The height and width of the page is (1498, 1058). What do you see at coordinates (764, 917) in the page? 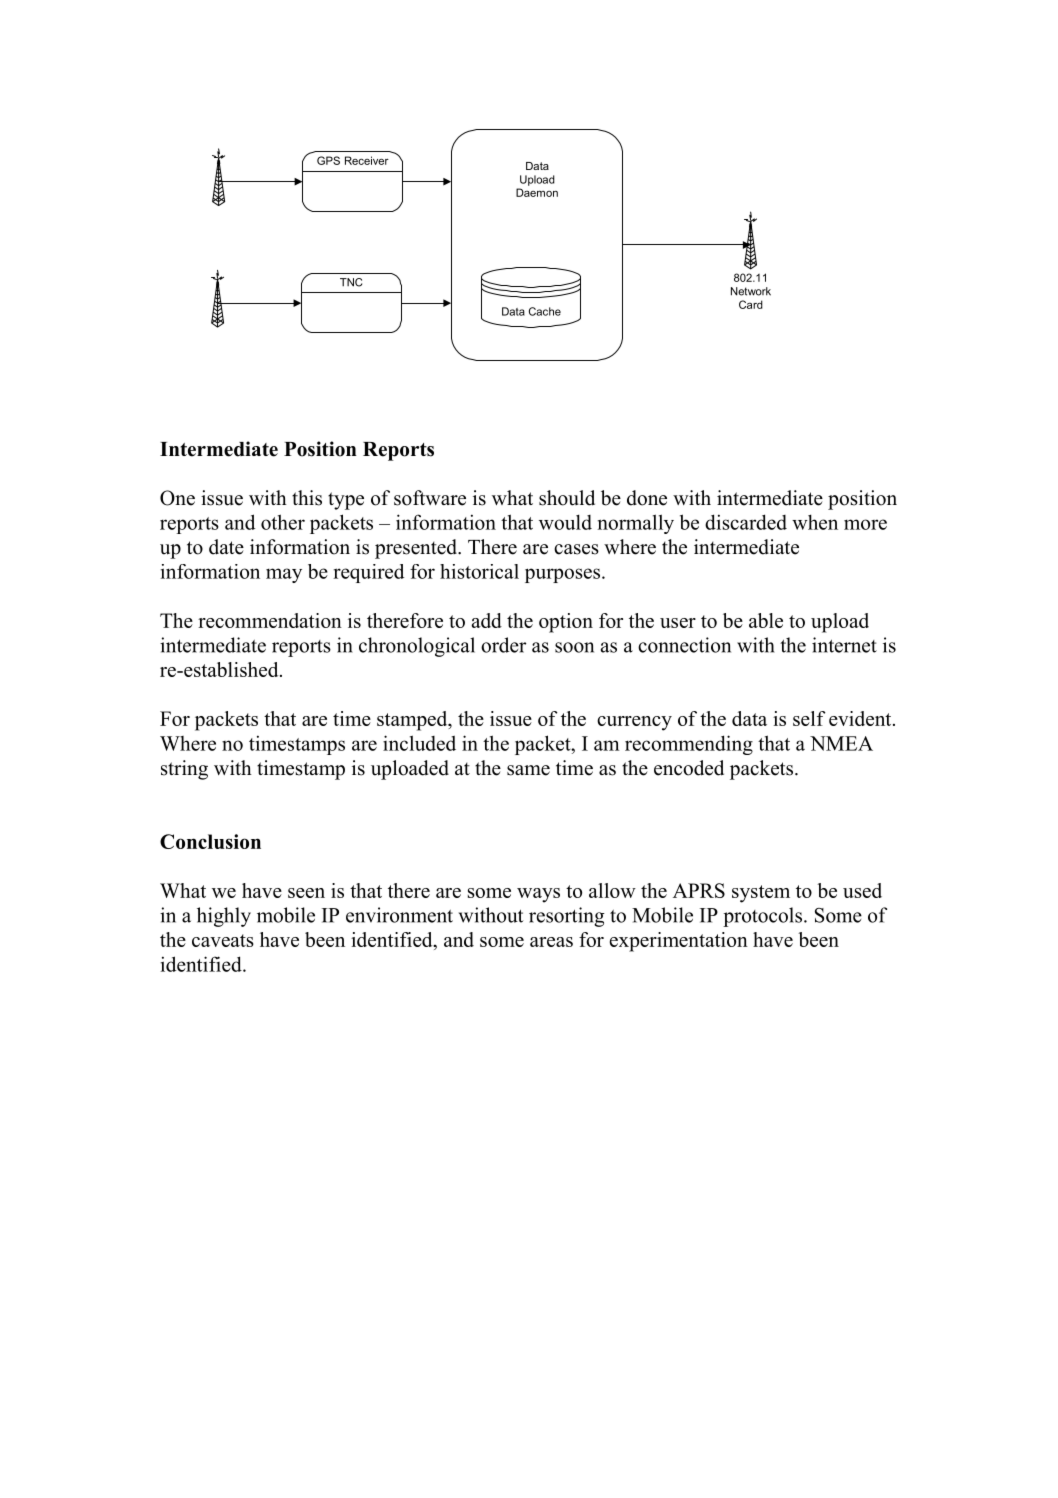
I see `protocols` at bounding box center [764, 917].
